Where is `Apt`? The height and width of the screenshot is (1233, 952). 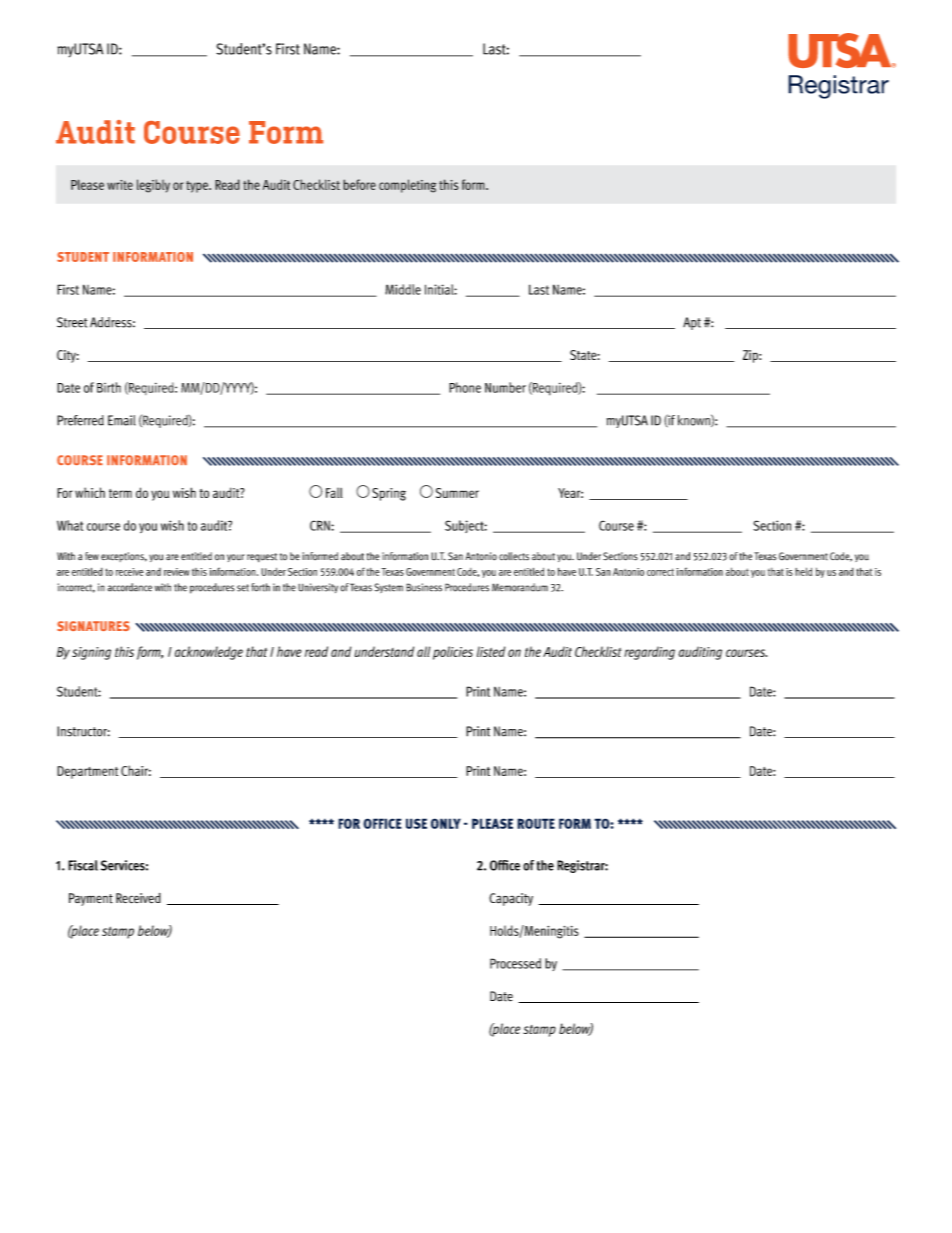 Apt is located at coordinates (692, 323).
